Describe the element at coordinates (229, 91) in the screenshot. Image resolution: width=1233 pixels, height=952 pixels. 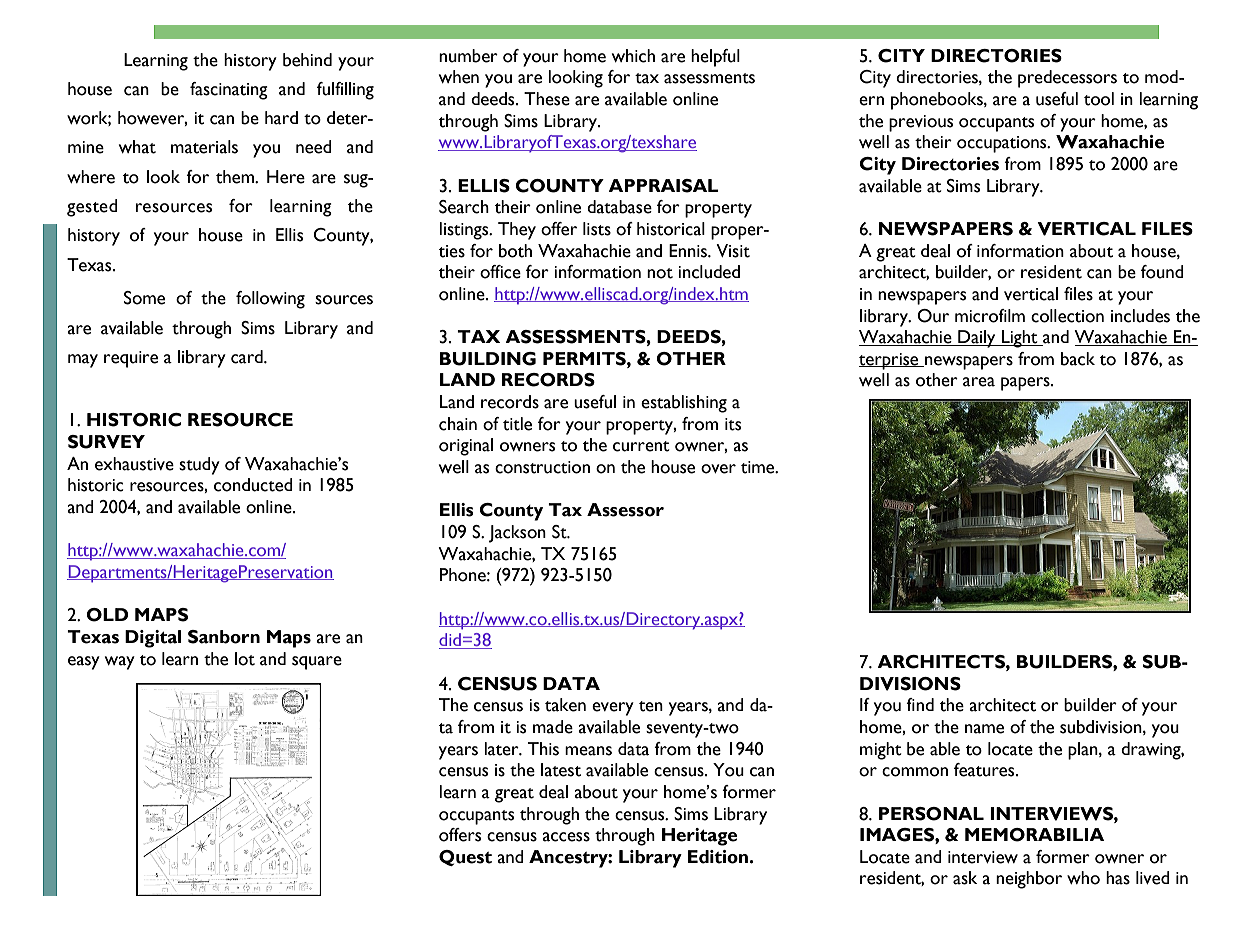
I see `fascinating` at that location.
